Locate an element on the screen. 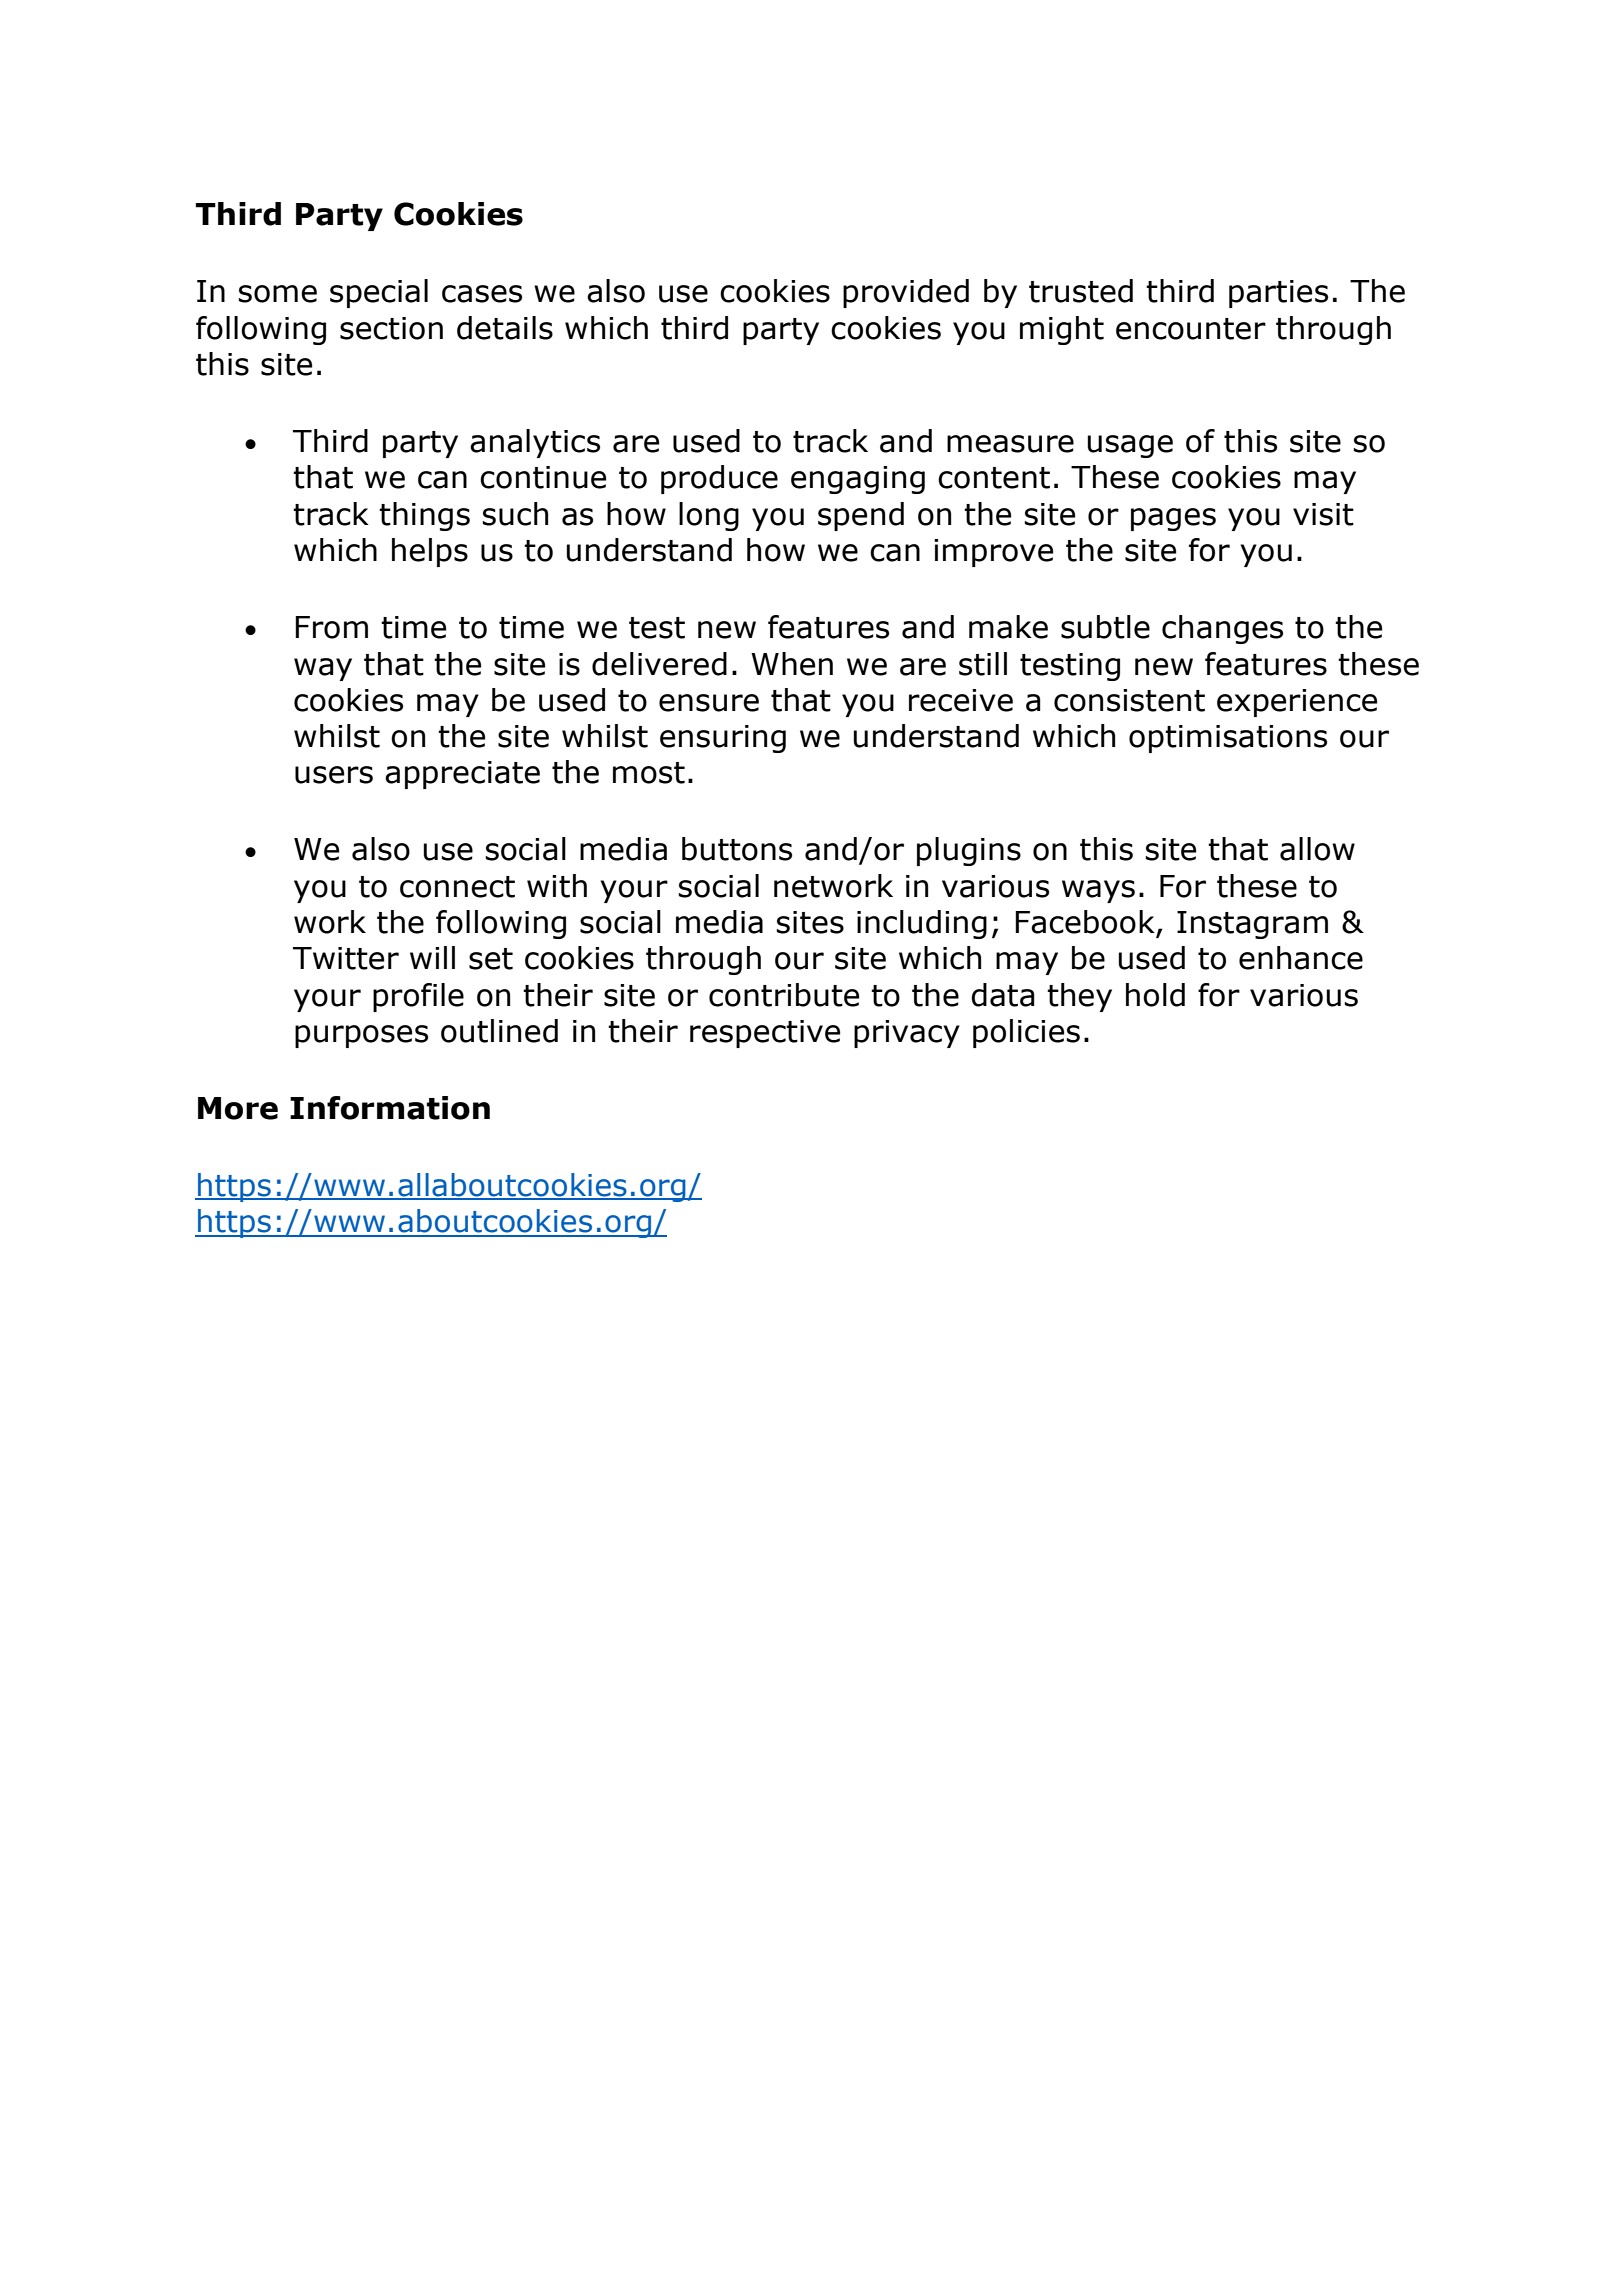  ensuring is located at coordinates (723, 739).
